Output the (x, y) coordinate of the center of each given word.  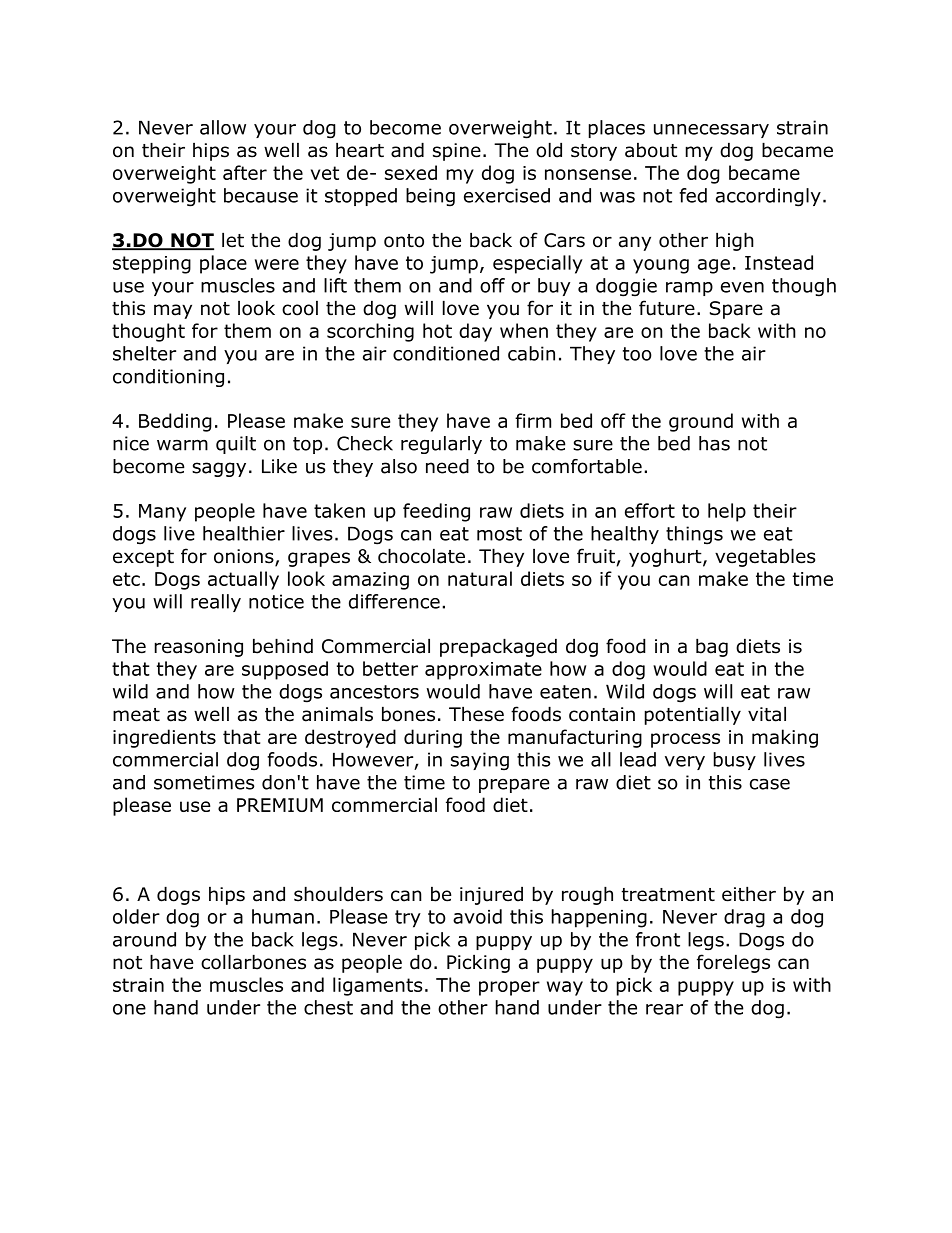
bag (712, 647)
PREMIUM (280, 805)
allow (223, 127)
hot (437, 330)
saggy (219, 469)
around (144, 939)
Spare (736, 310)
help (727, 512)
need (447, 466)
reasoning (199, 648)
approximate (483, 671)
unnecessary (711, 131)
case (770, 784)
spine (457, 152)
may (173, 311)
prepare (514, 786)
